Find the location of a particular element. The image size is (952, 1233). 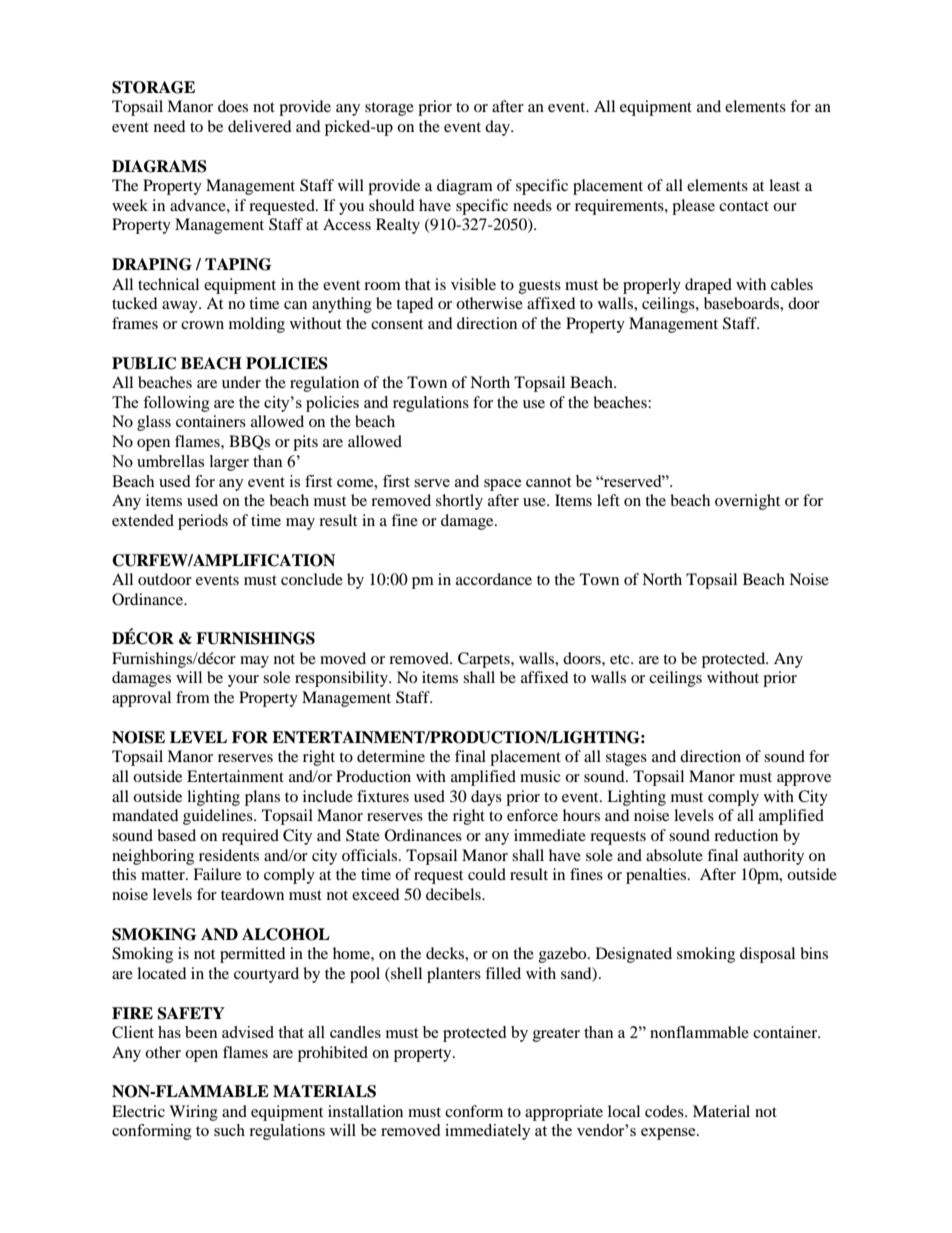

least is located at coordinates (784, 185).
